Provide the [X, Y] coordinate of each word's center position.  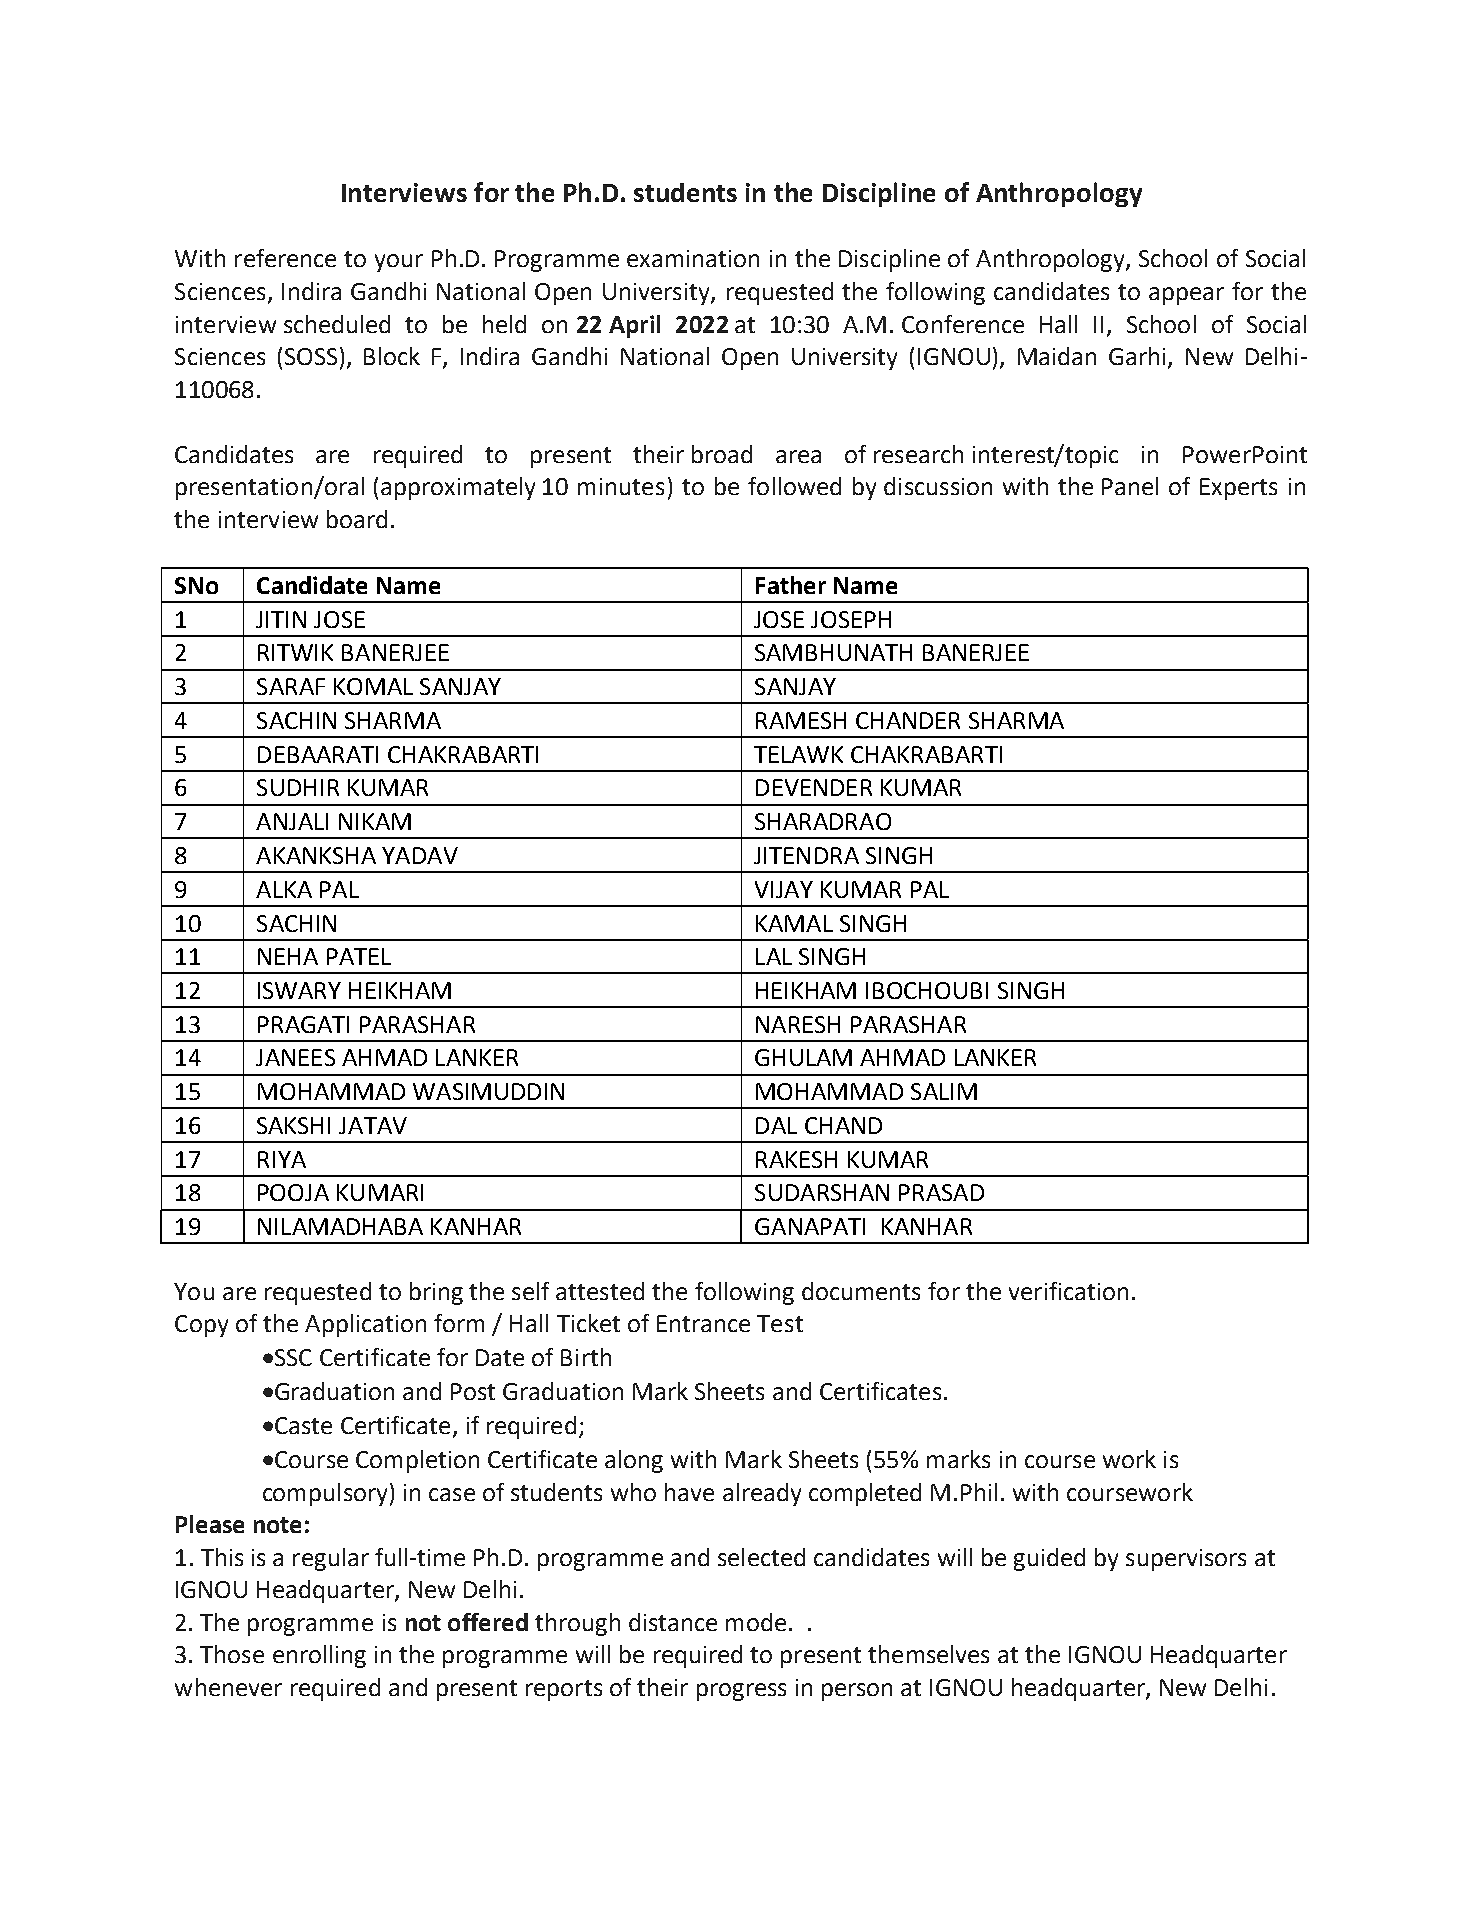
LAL [774, 956]
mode [756, 1622]
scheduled [337, 324]
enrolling [319, 1656]
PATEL [359, 956]
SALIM [944, 1091]
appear [1186, 296]
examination [693, 258]
